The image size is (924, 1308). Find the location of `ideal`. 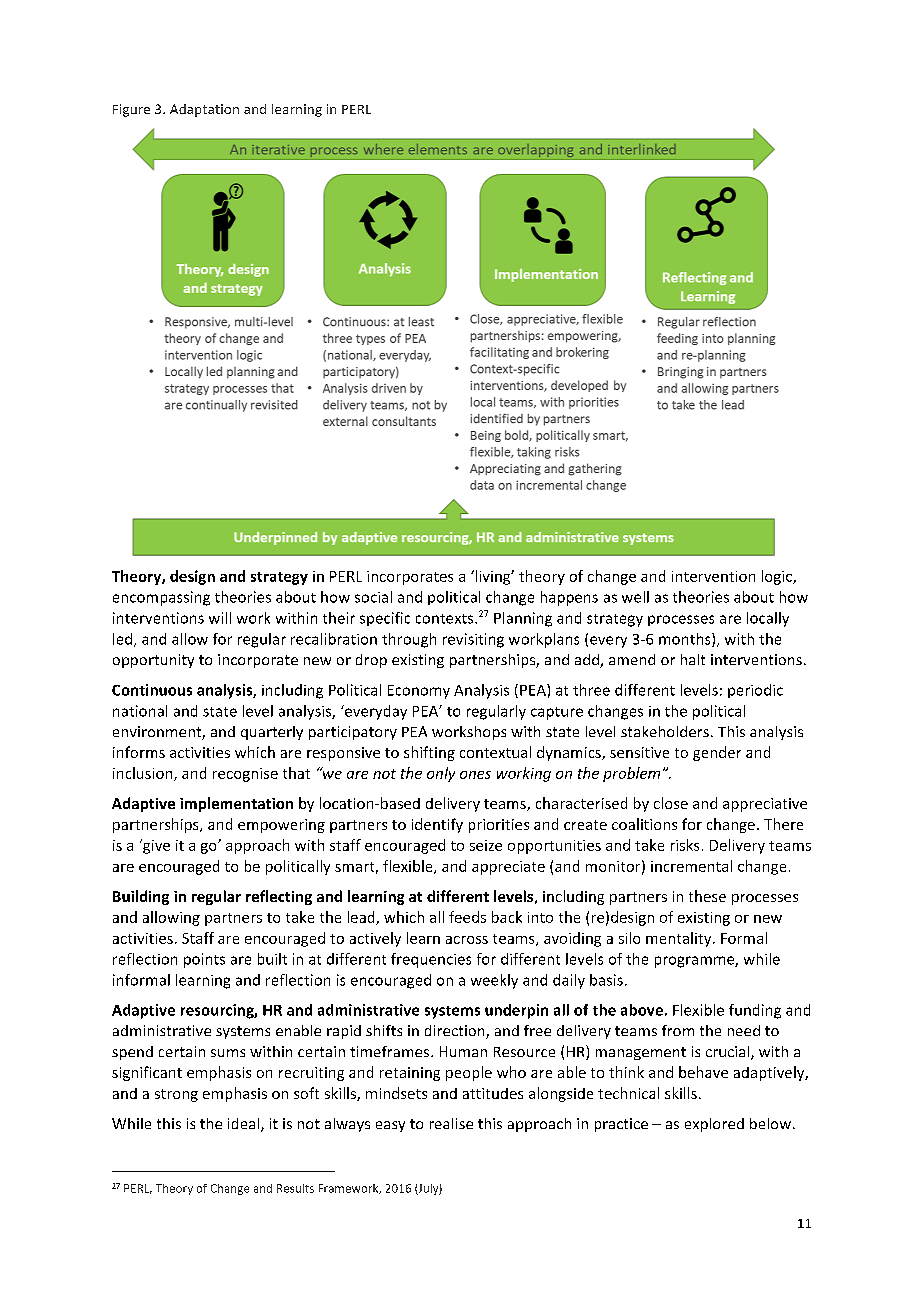

ideal is located at coordinates (245, 1125).
